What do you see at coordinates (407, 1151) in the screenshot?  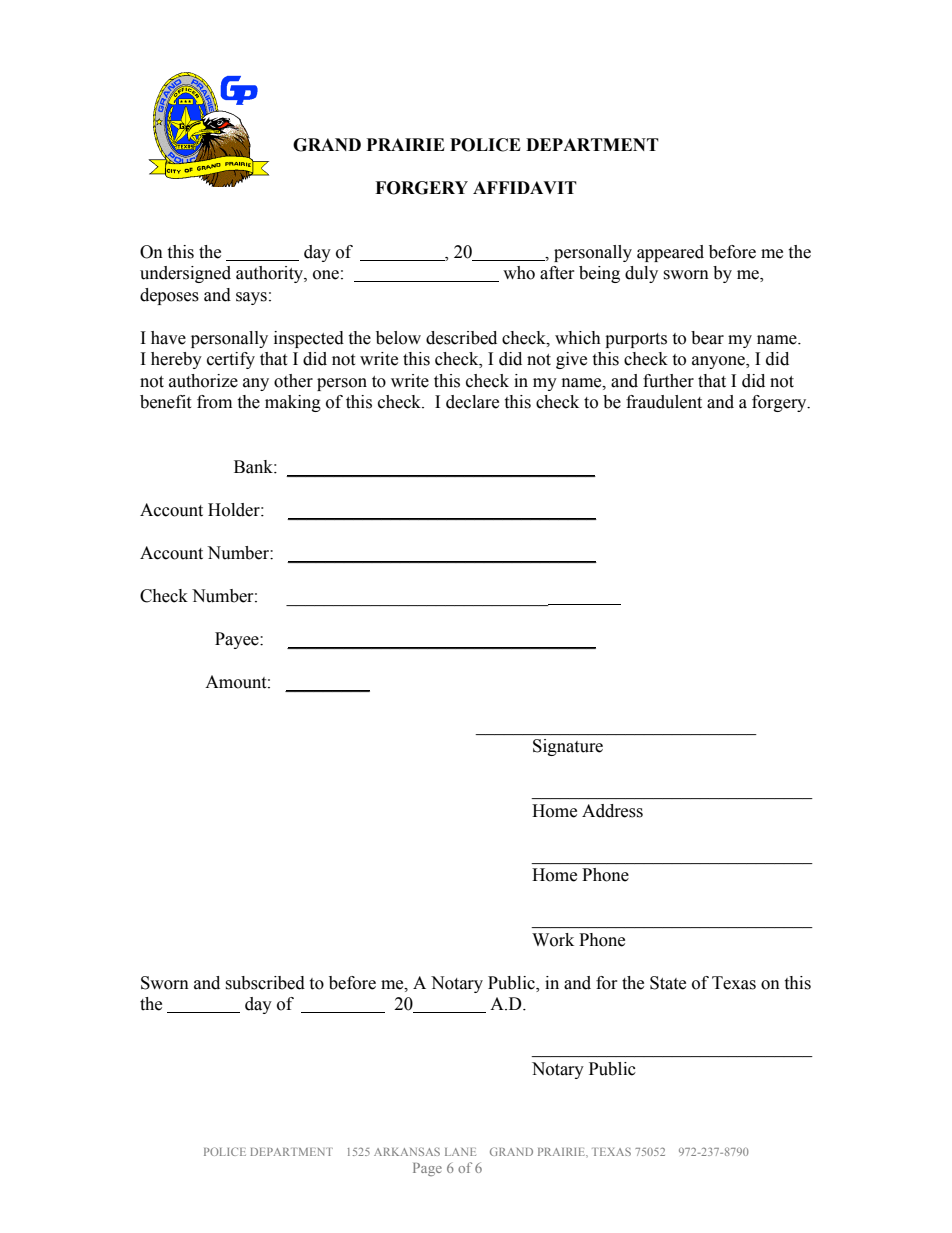 I see `ARKANSAS` at bounding box center [407, 1151].
